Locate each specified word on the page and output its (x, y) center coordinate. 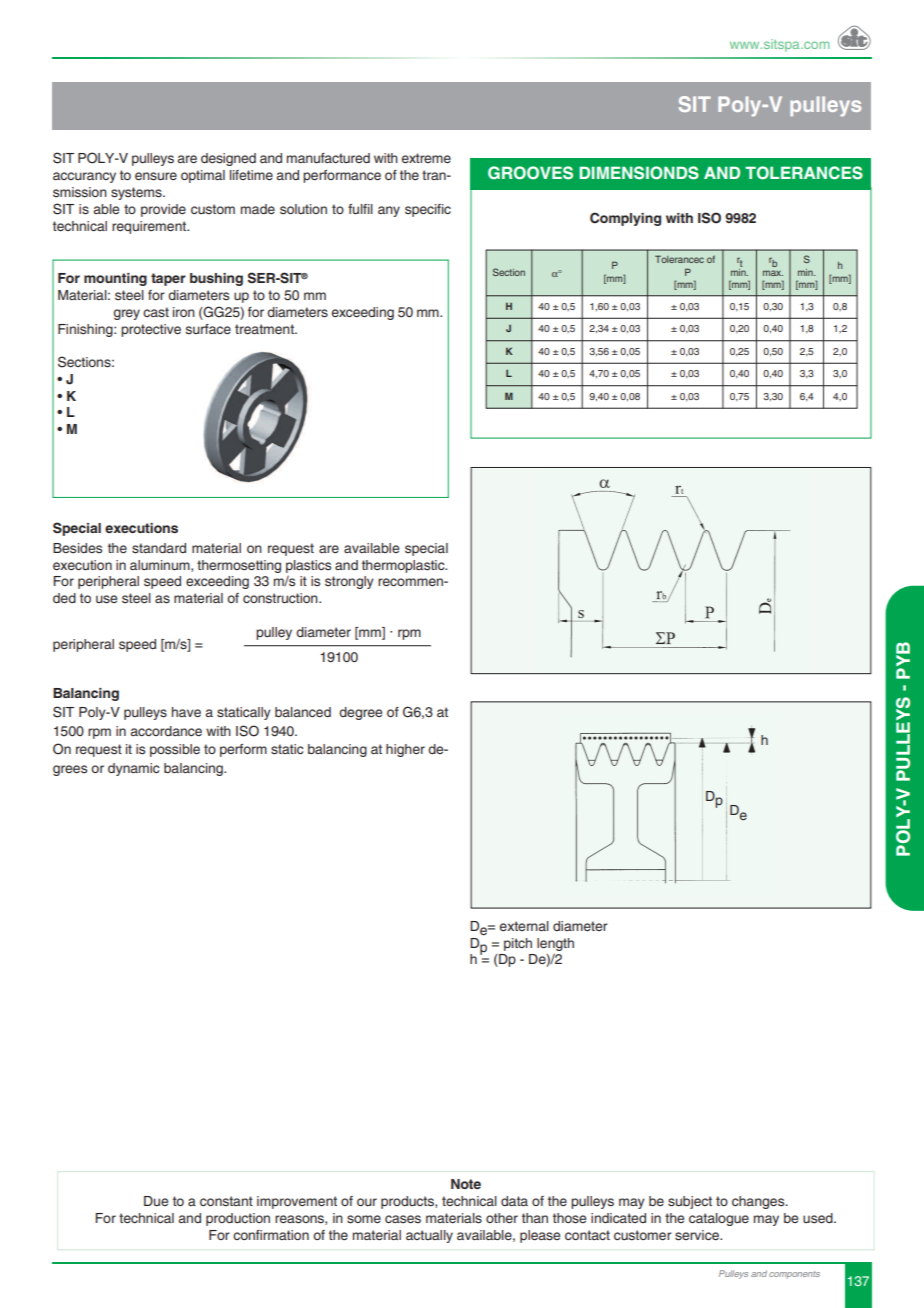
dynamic (134, 769)
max (773, 273)
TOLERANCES (804, 173)
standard (159, 548)
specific (428, 210)
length (555, 944)
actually (429, 1236)
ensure (156, 176)
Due (156, 1201)
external (524, 926)
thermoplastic (404, 566)
